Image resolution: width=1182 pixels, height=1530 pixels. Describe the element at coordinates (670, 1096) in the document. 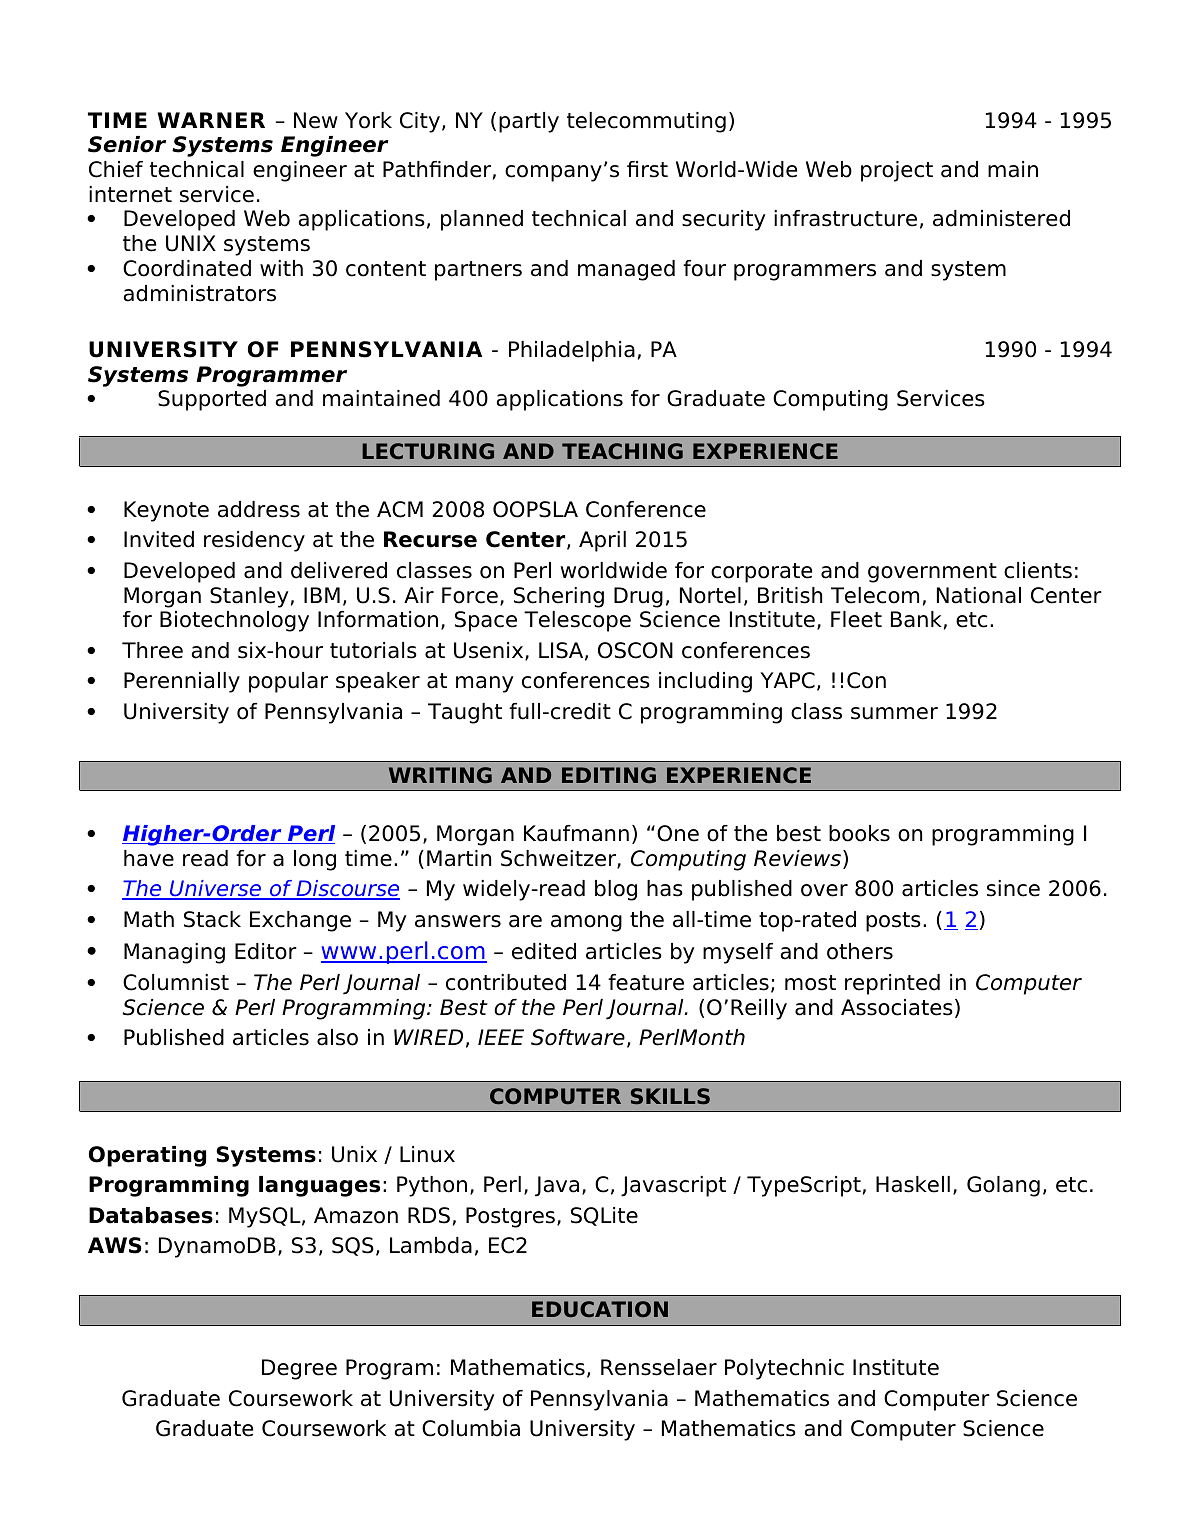

I see `SKILLS` at that location.
